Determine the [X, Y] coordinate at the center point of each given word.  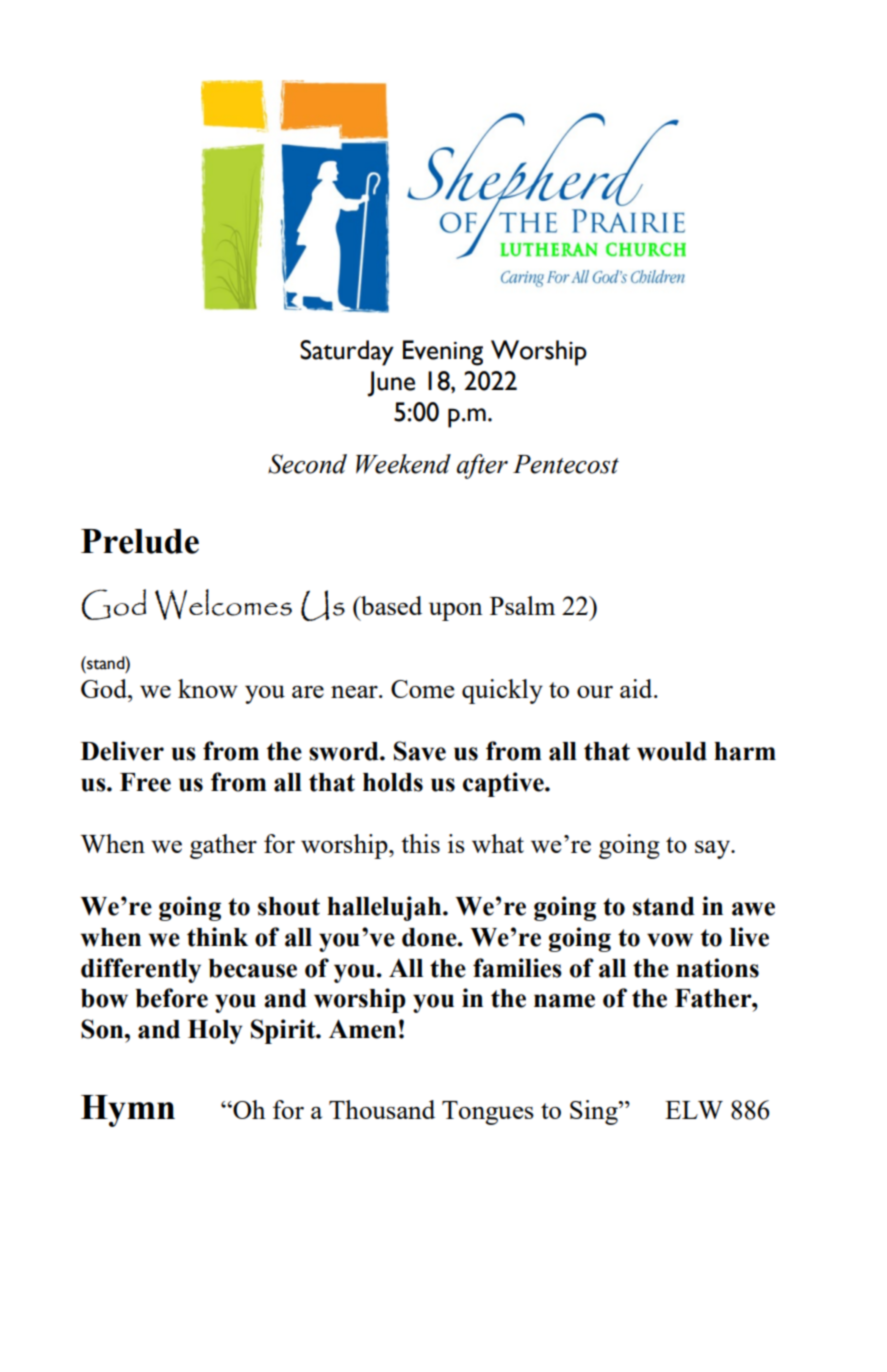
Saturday [347, 353]
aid [637, 688]
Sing [595, 1112]
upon [456, 611]
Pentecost [566, 464]
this [420, 843]
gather [223, 846]
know [208, 688]
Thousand [382, 1109]
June [391, 384]
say [714, 849]
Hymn [128, 1111]
